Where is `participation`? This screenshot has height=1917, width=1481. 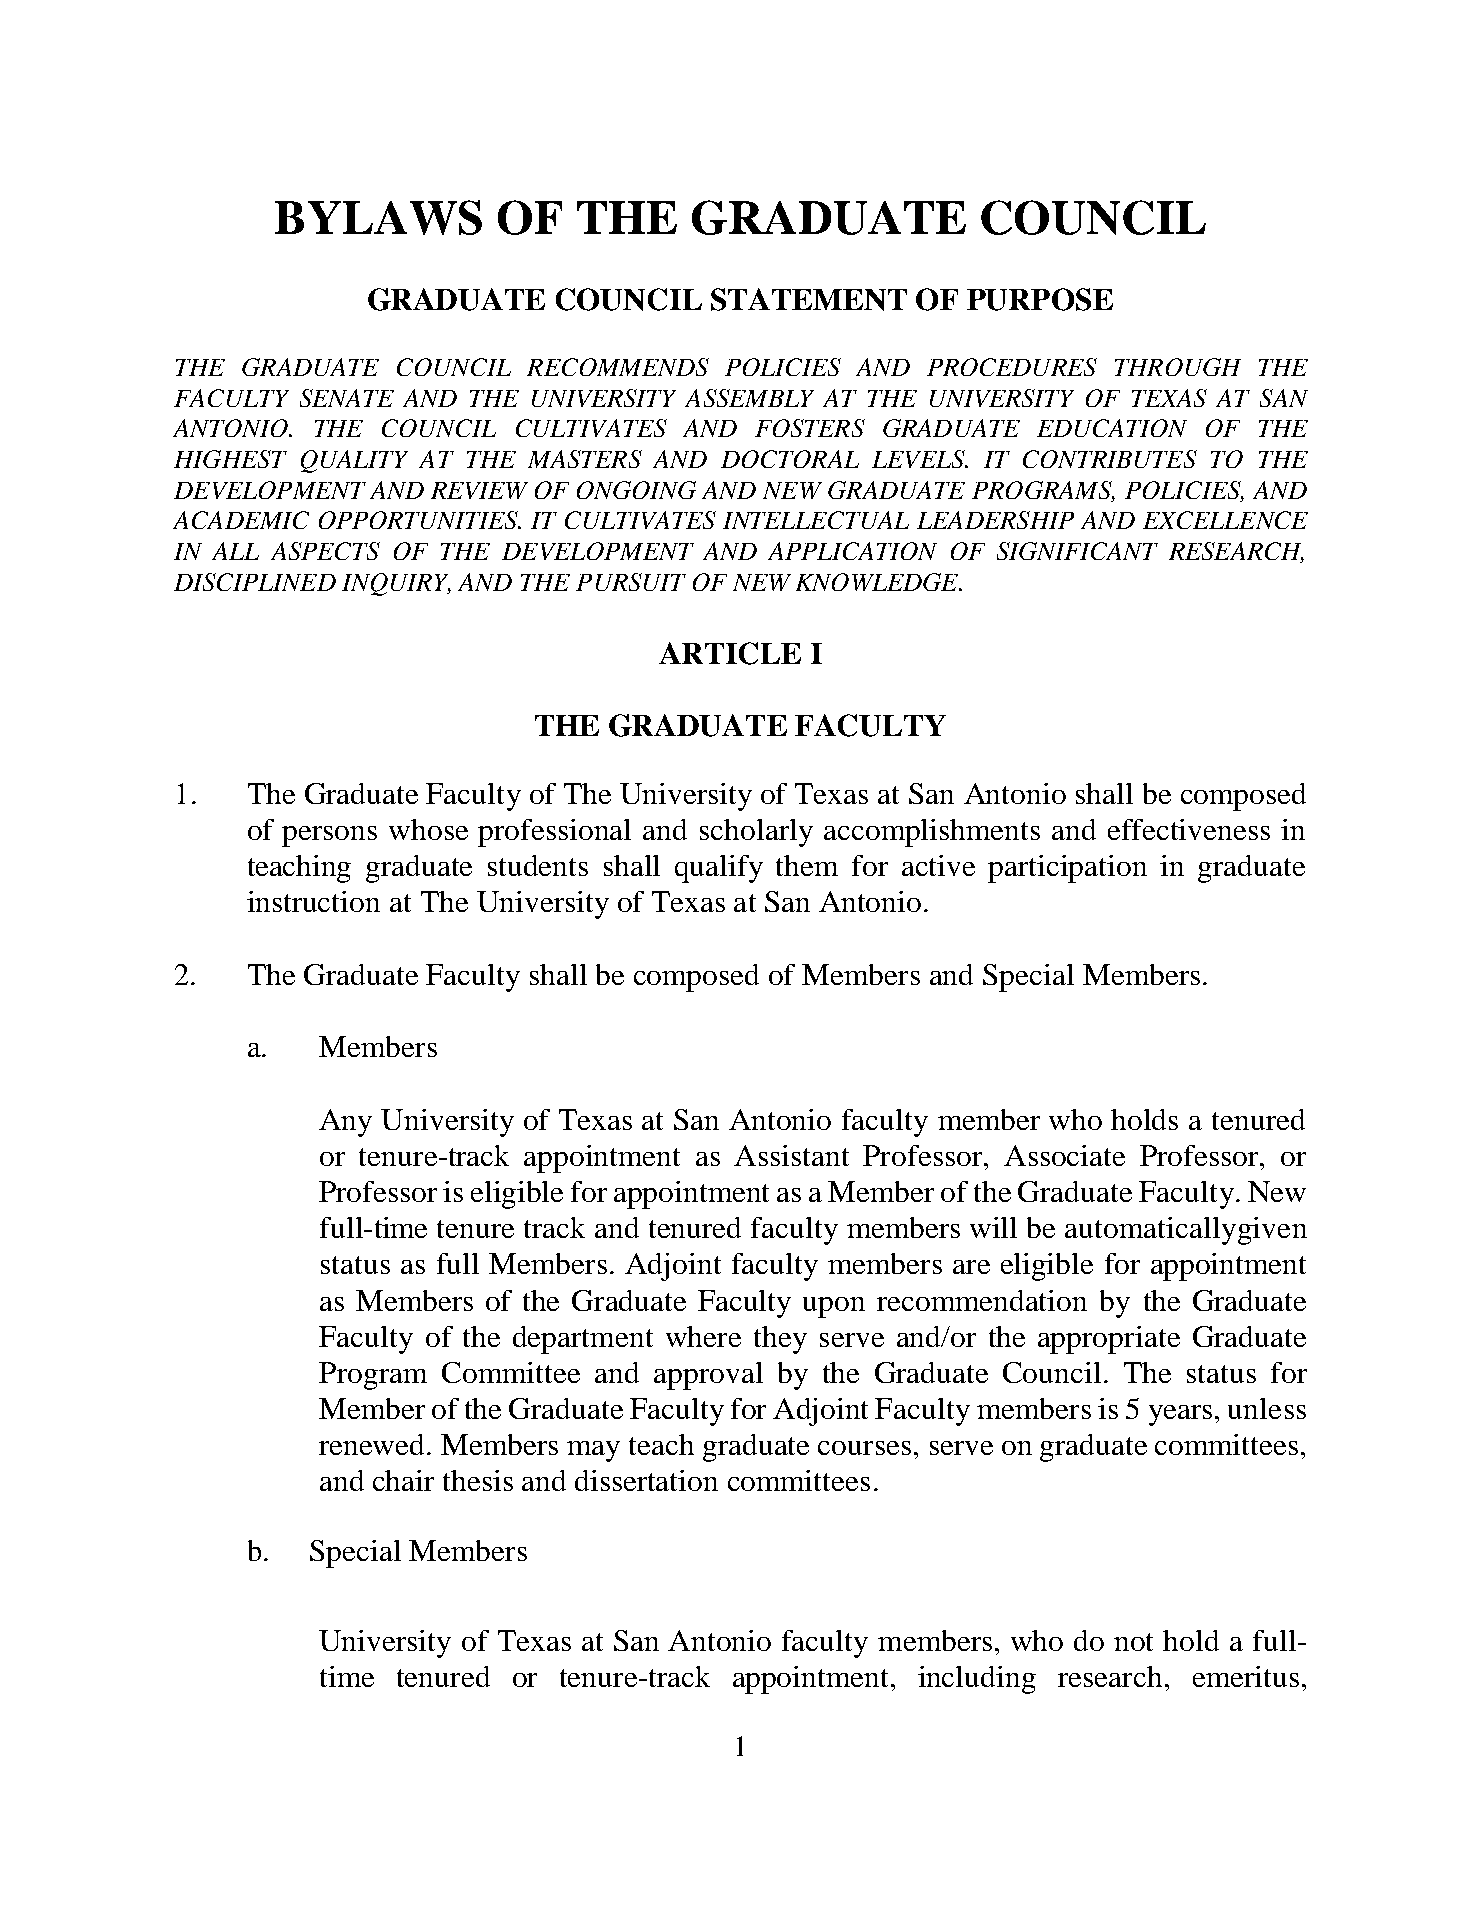 participation is located at coordinates (1067, 869).
